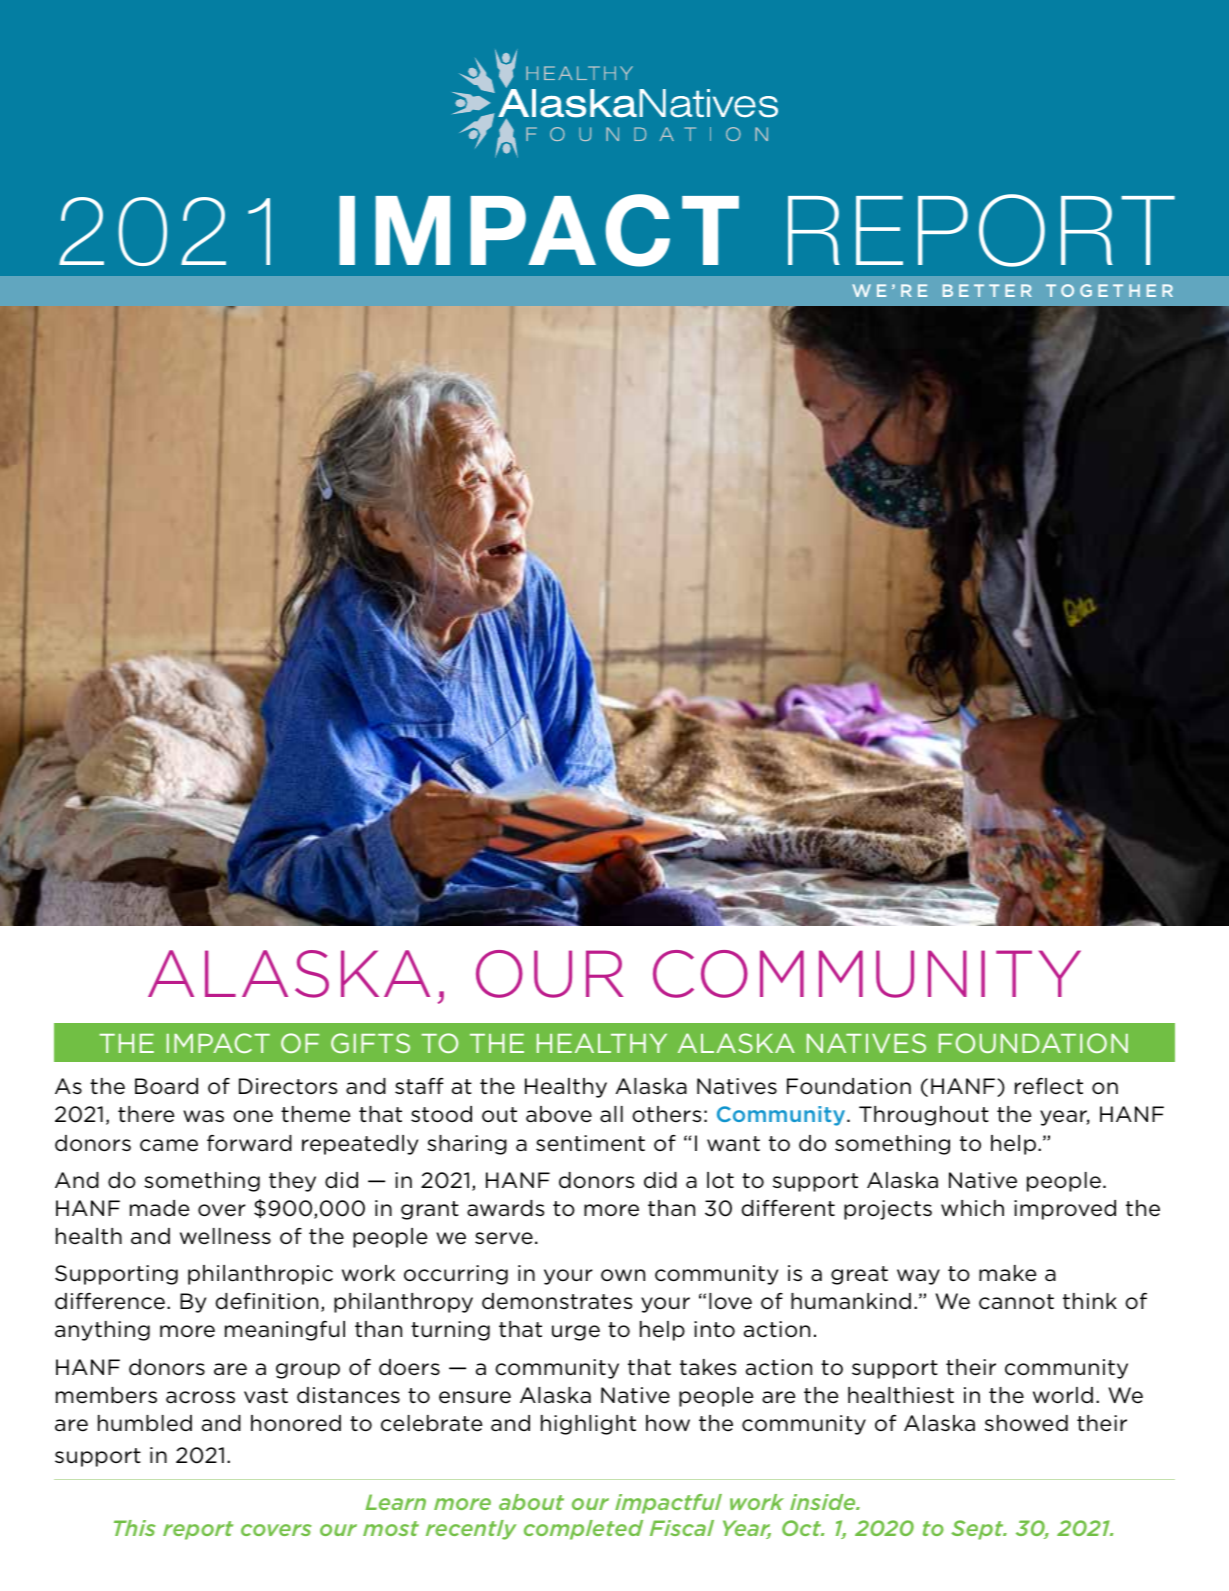 The width and height of the screenshot is (1229, 1591). Describe the element at coordinates (987, 290) in the screenshot. I see `BETTER` at that location.
